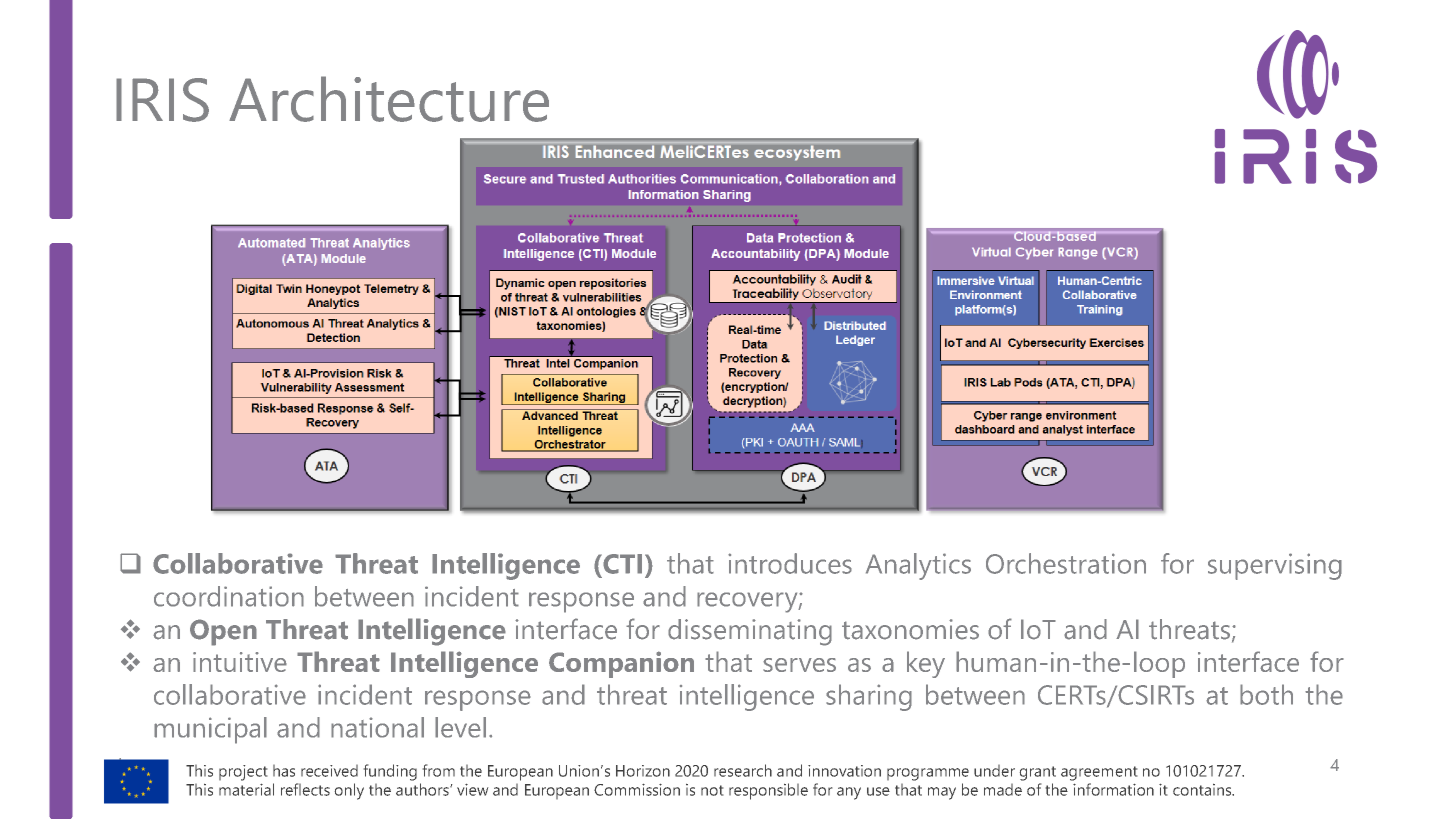  Describe the element at coordinates (1275, 566) in the screenshot. I see `supervising` at that location.
